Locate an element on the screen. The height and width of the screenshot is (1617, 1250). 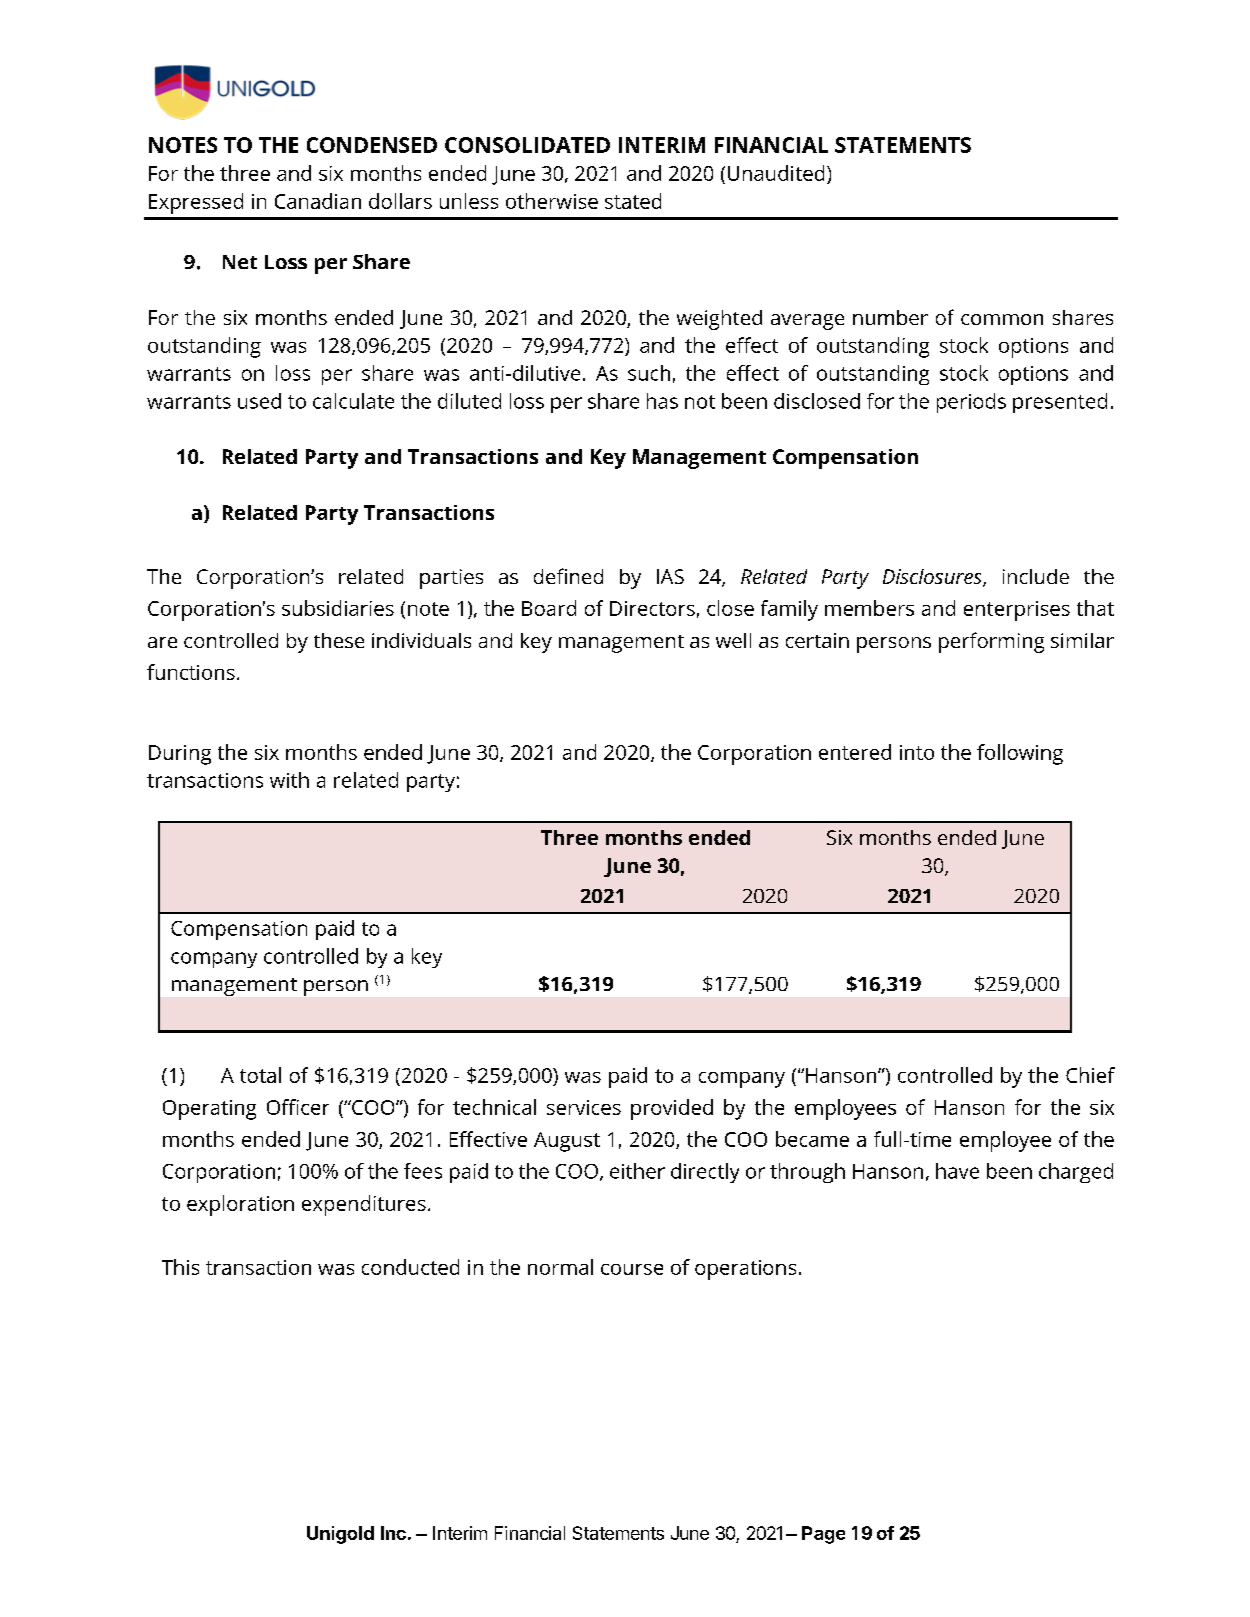
This is located at coordinates (180, 1267).
